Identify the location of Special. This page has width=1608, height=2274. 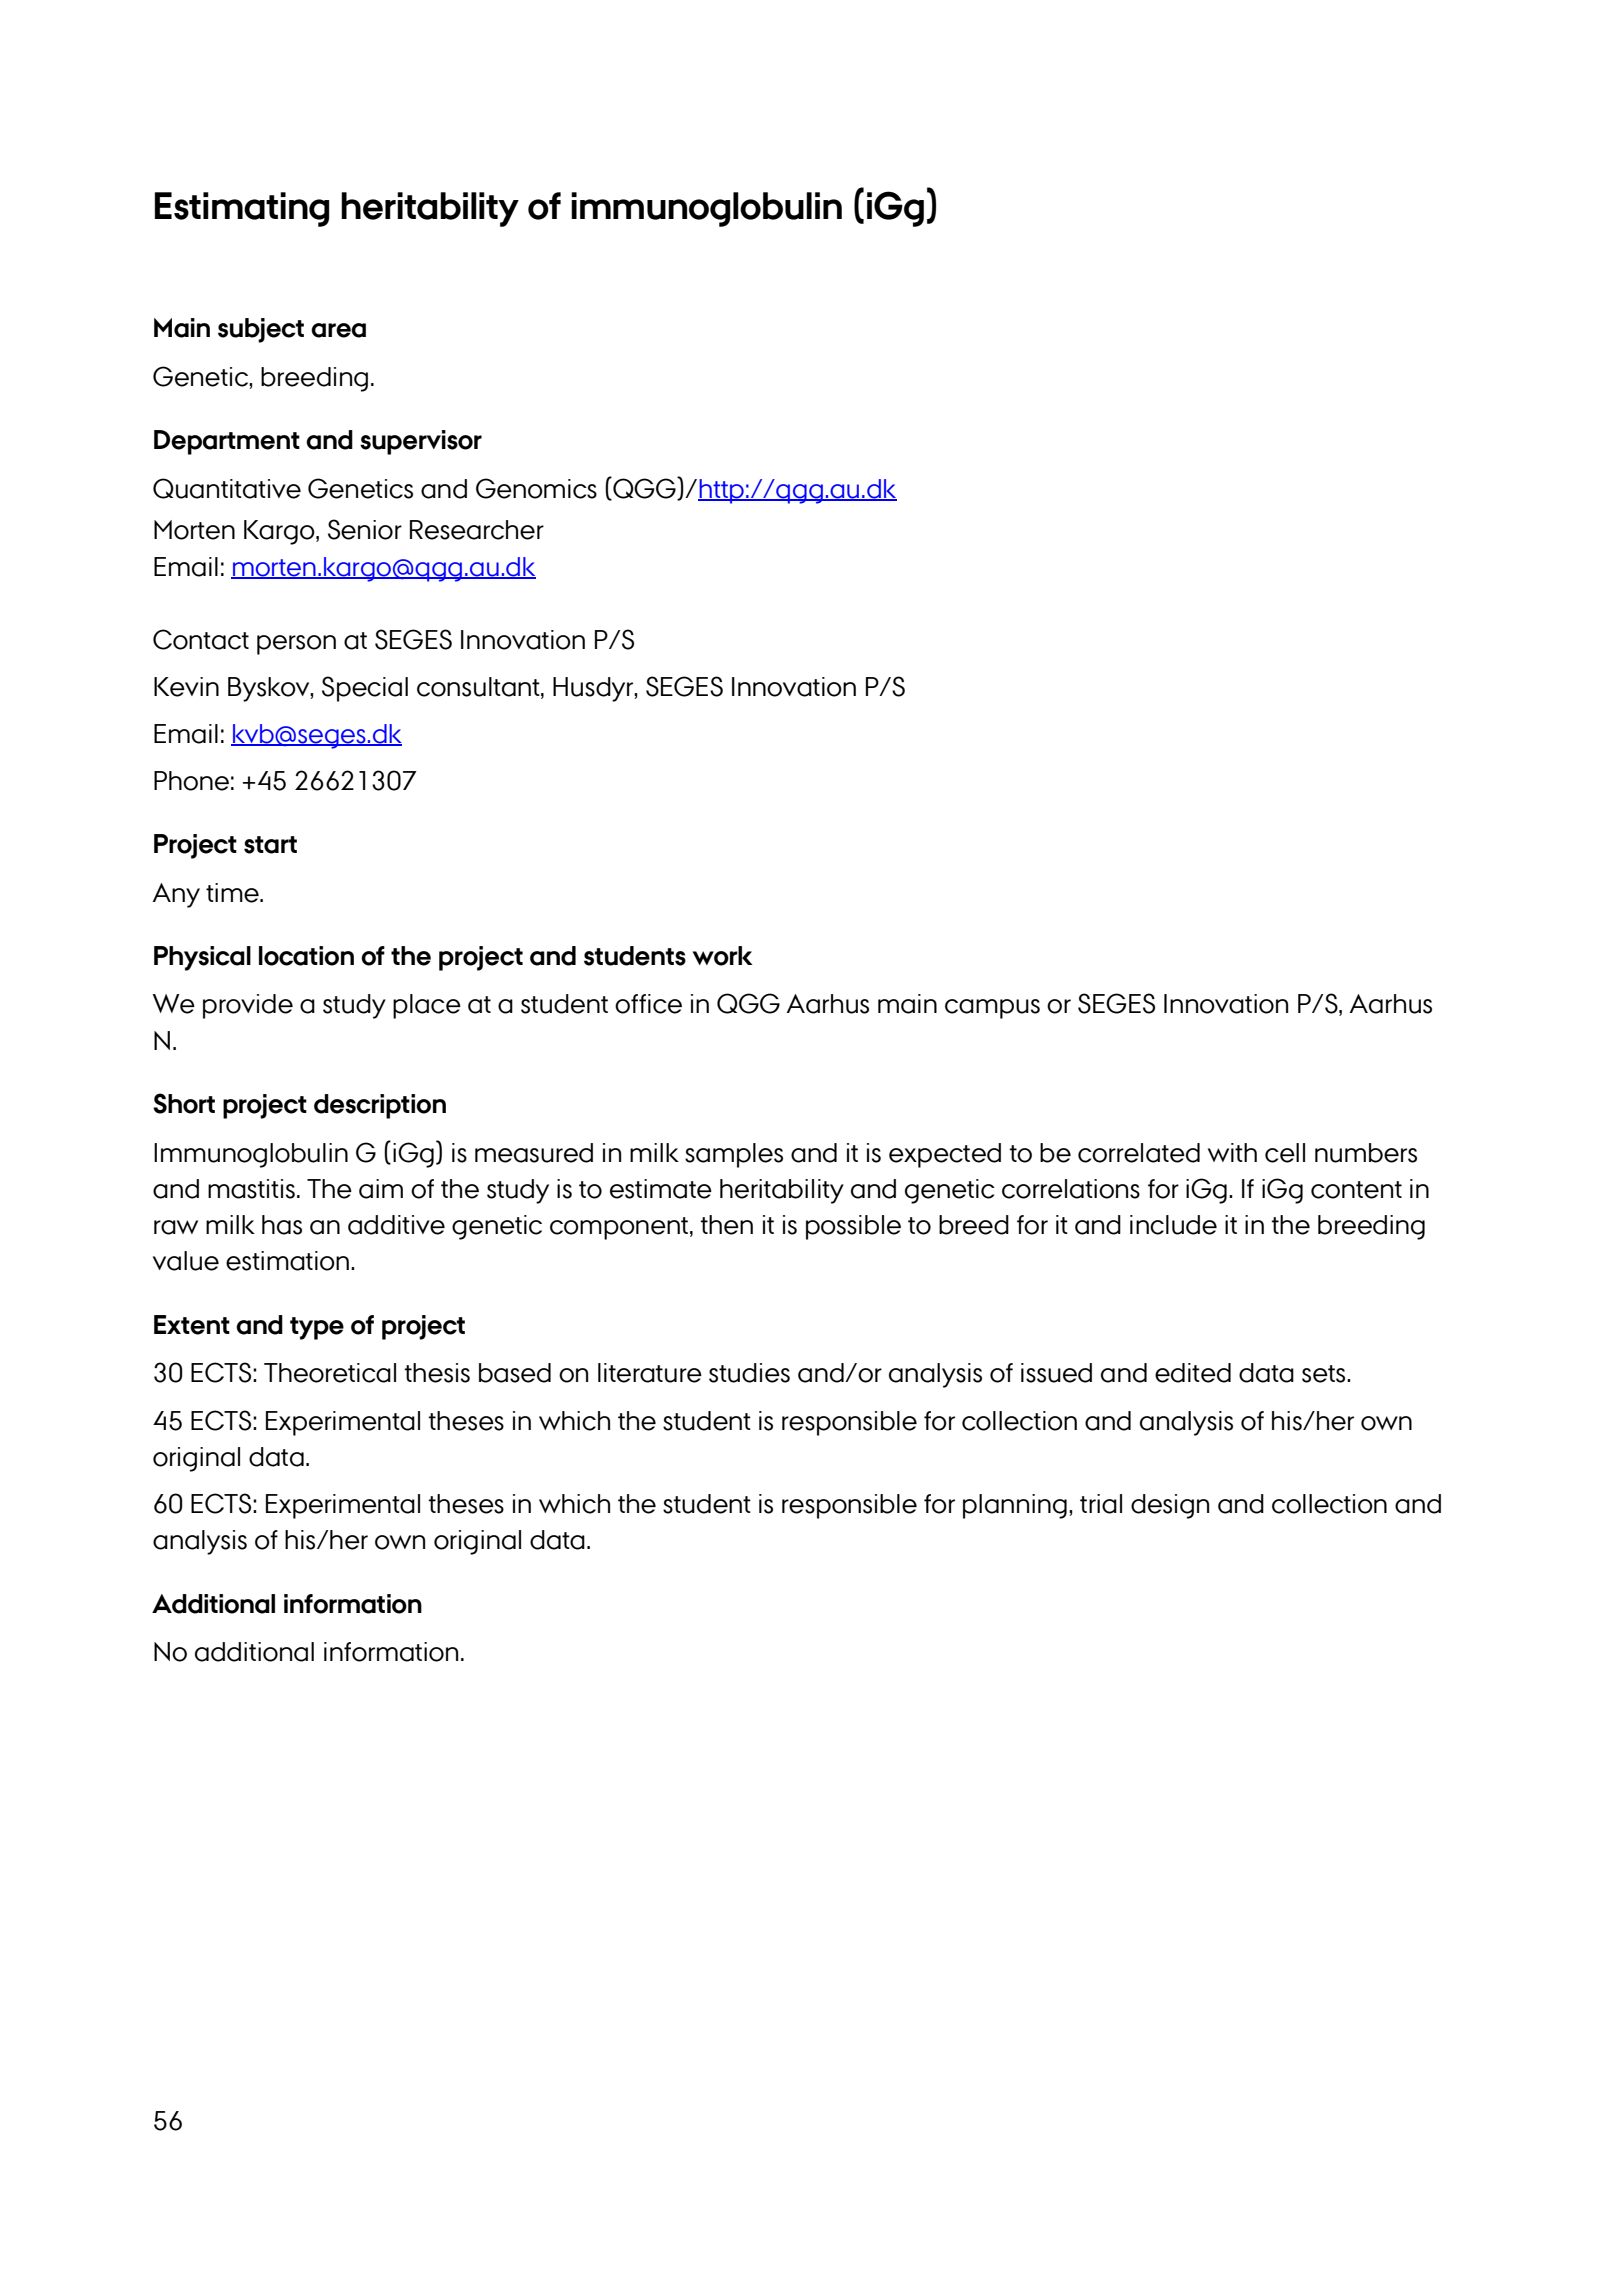
(365, 689).
